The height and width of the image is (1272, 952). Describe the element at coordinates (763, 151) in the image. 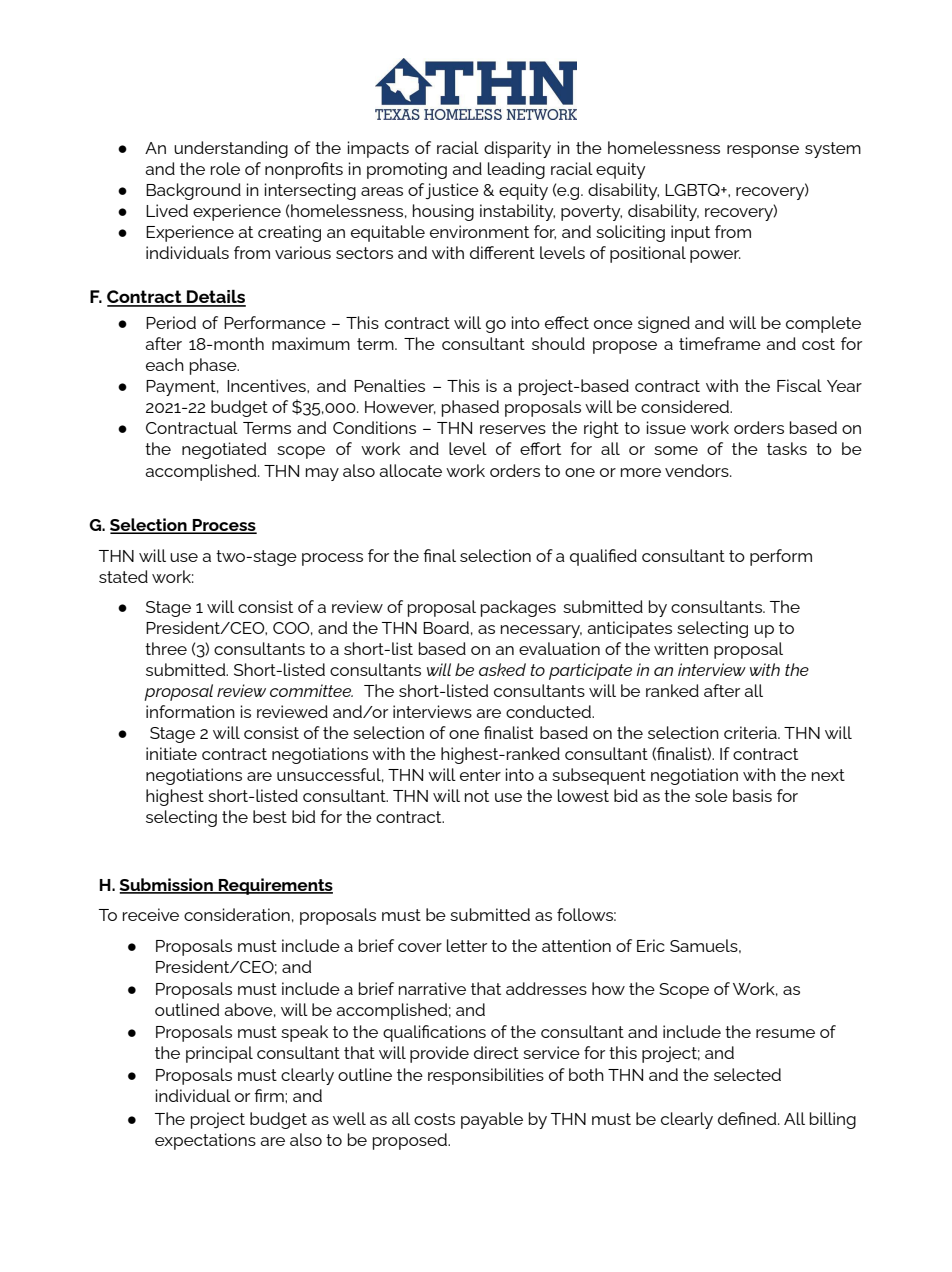

I see `response` at that location.
